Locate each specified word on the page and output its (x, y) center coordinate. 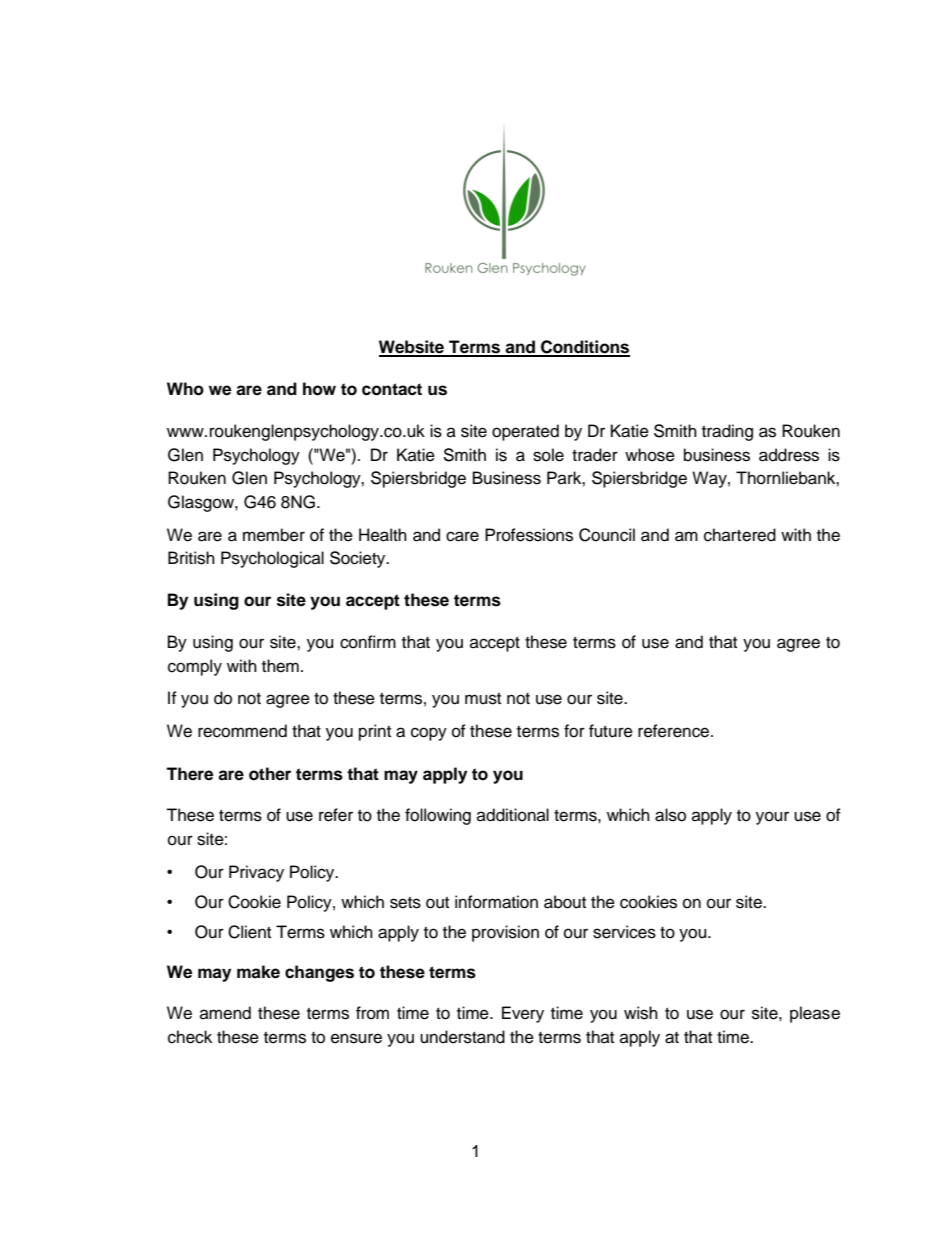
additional (513, 815)
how (319, 389)
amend (225, 1013)
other (270, 774)
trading (727, 432)
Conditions (584, 348)
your (772, 818)
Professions (529, 535)
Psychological (272, 559)
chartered (740, 535)
